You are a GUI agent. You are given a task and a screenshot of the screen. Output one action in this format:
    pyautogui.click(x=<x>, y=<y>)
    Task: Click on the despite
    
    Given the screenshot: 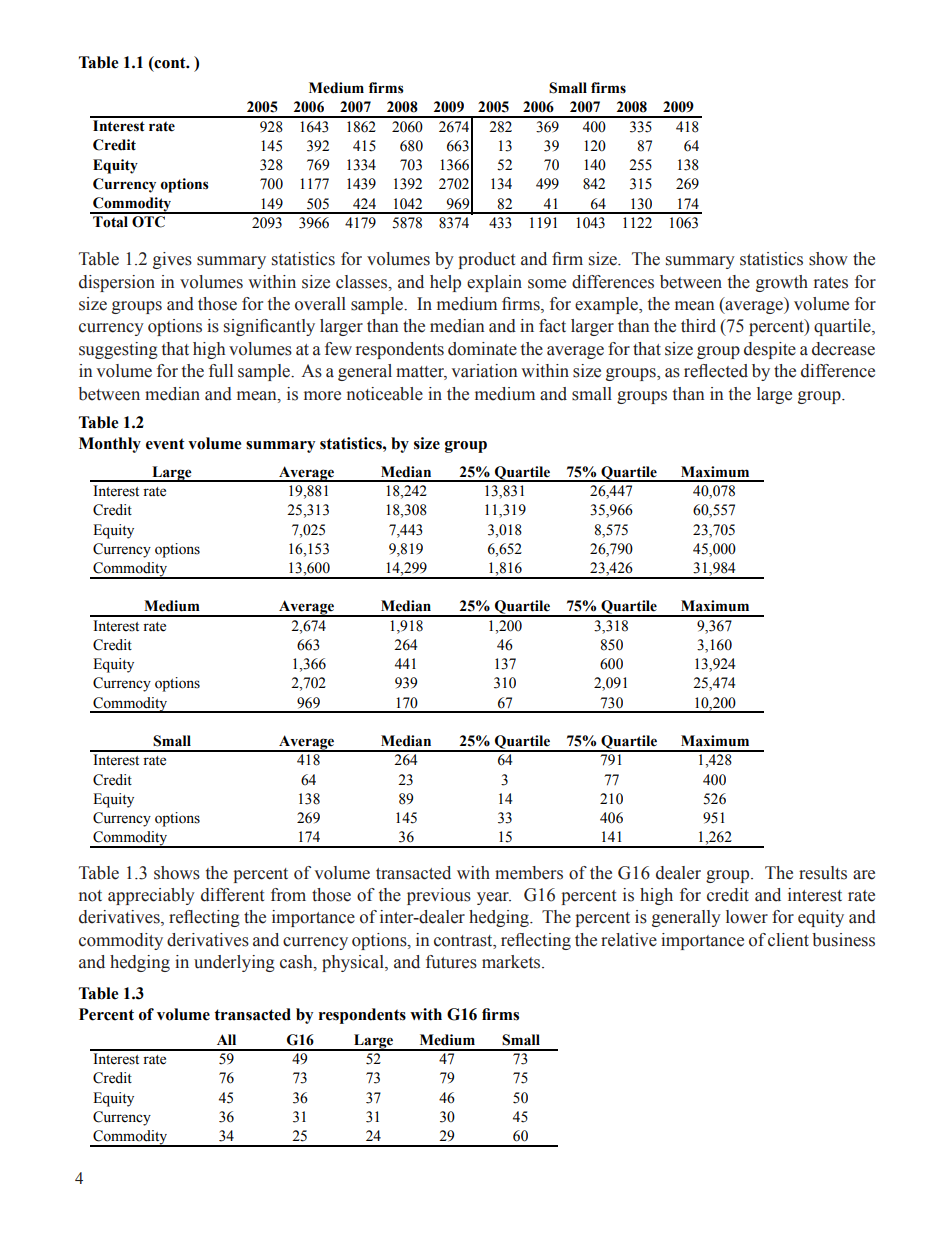 What is the action you would take?
    pyautogui.click(x=770, y=350)
